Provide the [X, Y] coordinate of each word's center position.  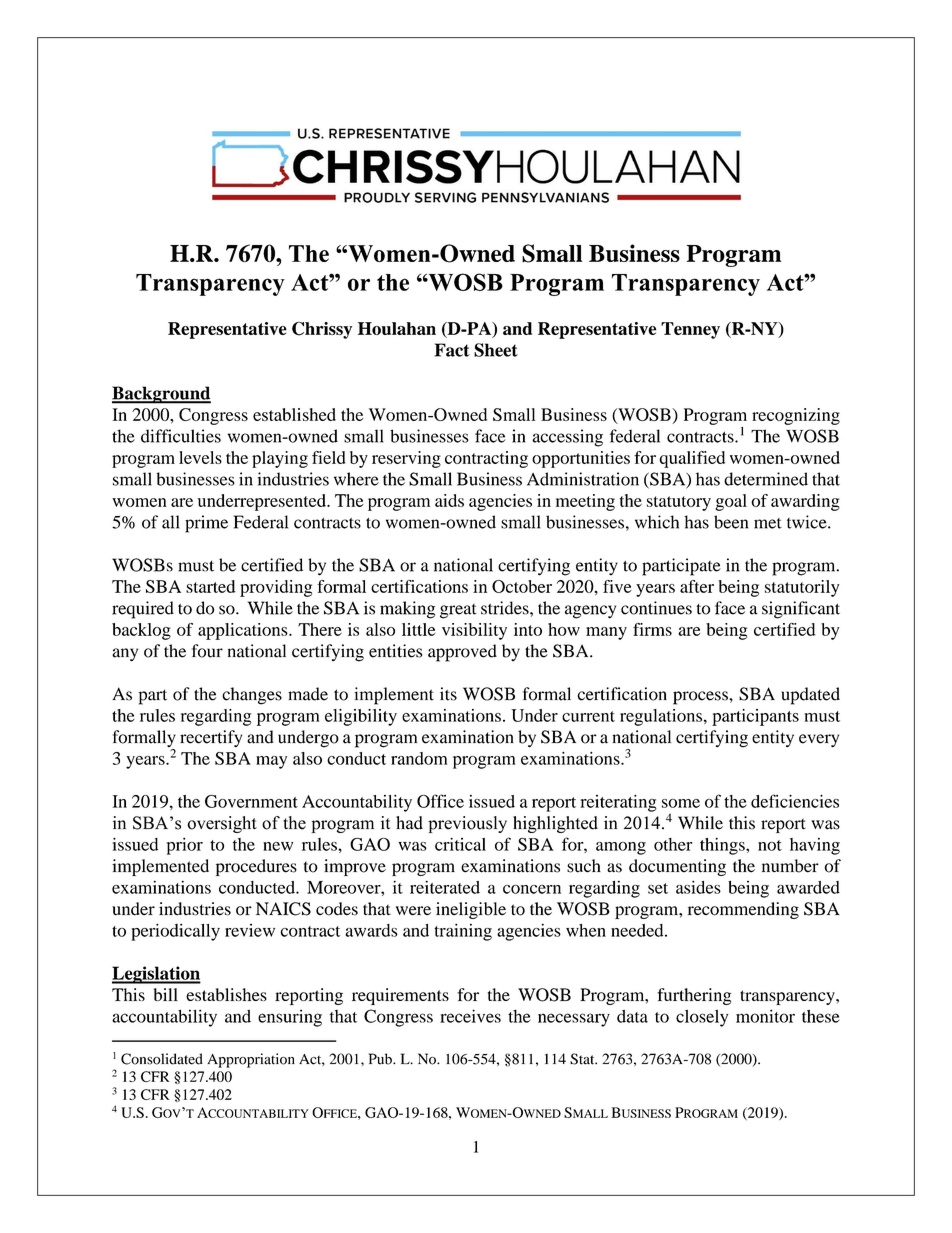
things [723, 846]
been [731, 522]
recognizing [796, 416]
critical [460, 844]
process [701, 698]
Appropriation [251, 1060]
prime [206, 524]
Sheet [496, 350]
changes [252, 696]
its [448, 694]
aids [449, 500]
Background [161, 395]
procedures [256, 867]
